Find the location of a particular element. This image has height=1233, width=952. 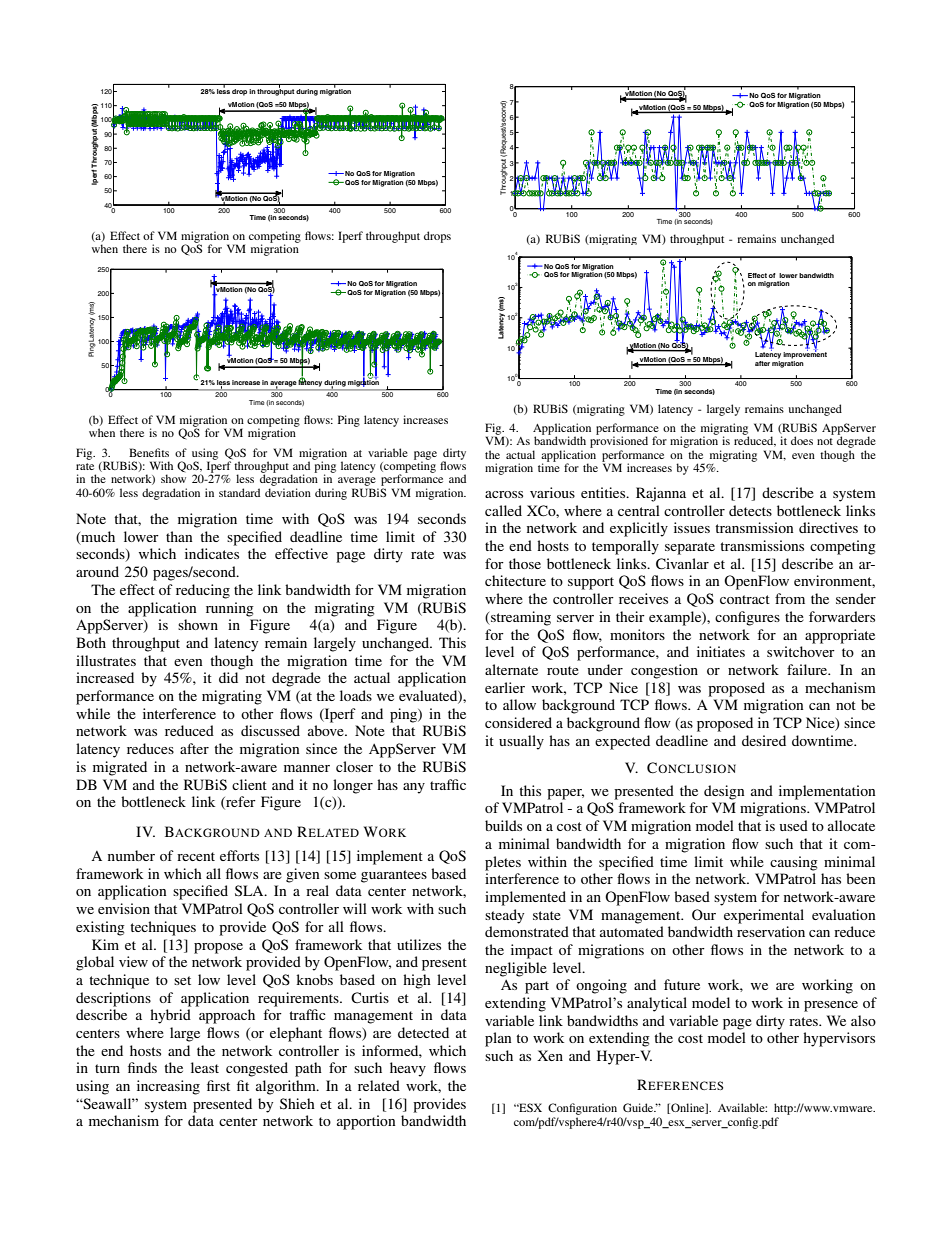

recent is located at coordinates (196, 856).
